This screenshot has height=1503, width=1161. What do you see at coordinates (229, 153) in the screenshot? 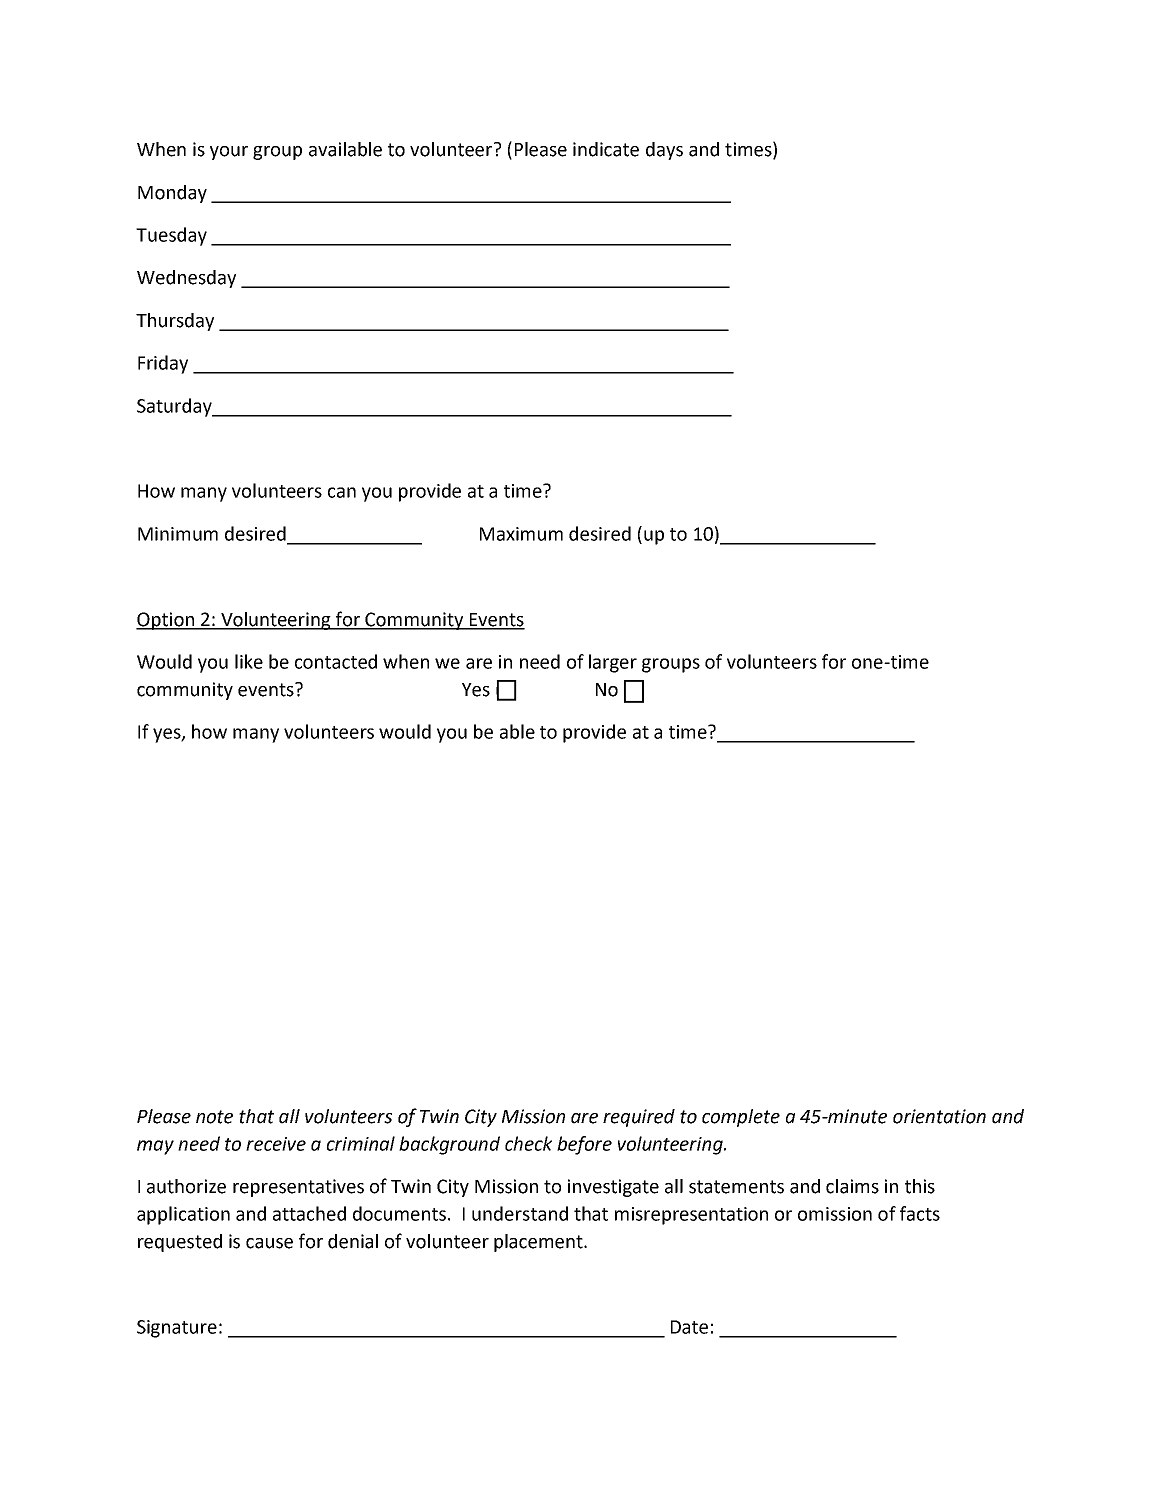
I see `your` at bounding box center [229, 153].
